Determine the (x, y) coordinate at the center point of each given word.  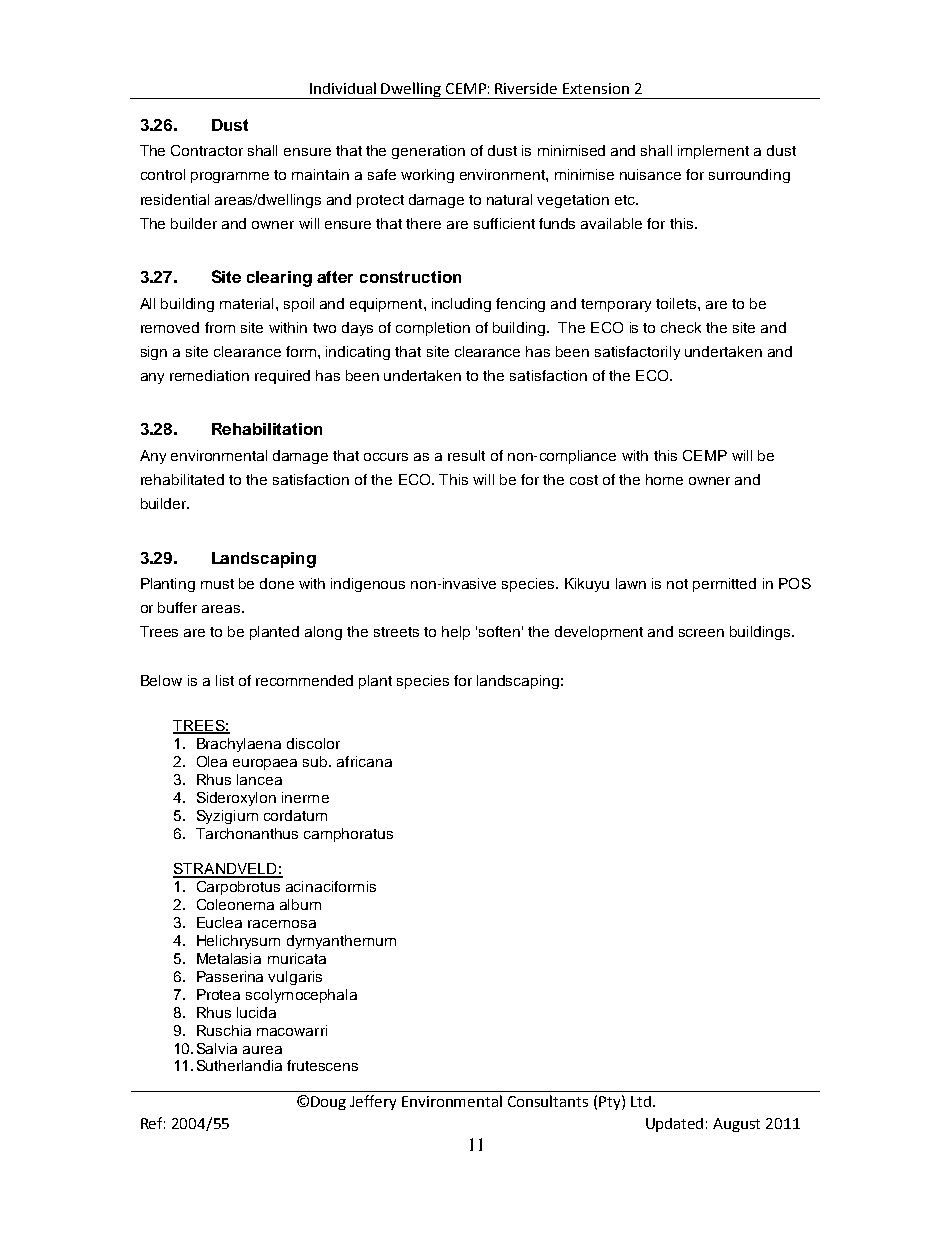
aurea (262, 1050)
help (456, 633)
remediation (209, 375)
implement (713, 152)
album (300, 904)
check (681, 327)
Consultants (548, 1101)
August (736, 1125)
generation (428, 152)
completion (433, 329)
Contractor (207, 150)
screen (701, 633)
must (217, 584)
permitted (724, 585)
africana (364, 761)
